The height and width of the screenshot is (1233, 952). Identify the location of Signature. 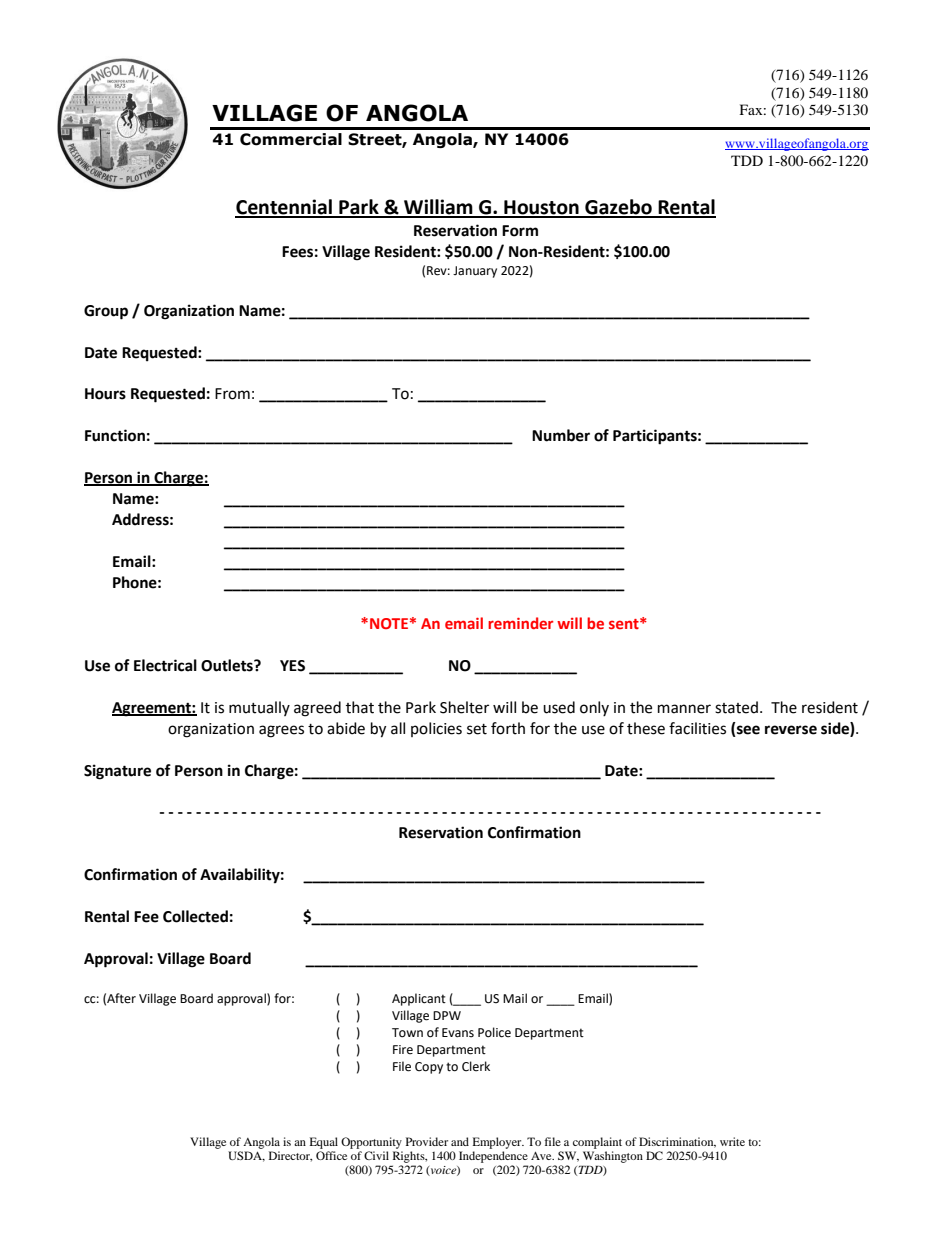
(117, 772).
